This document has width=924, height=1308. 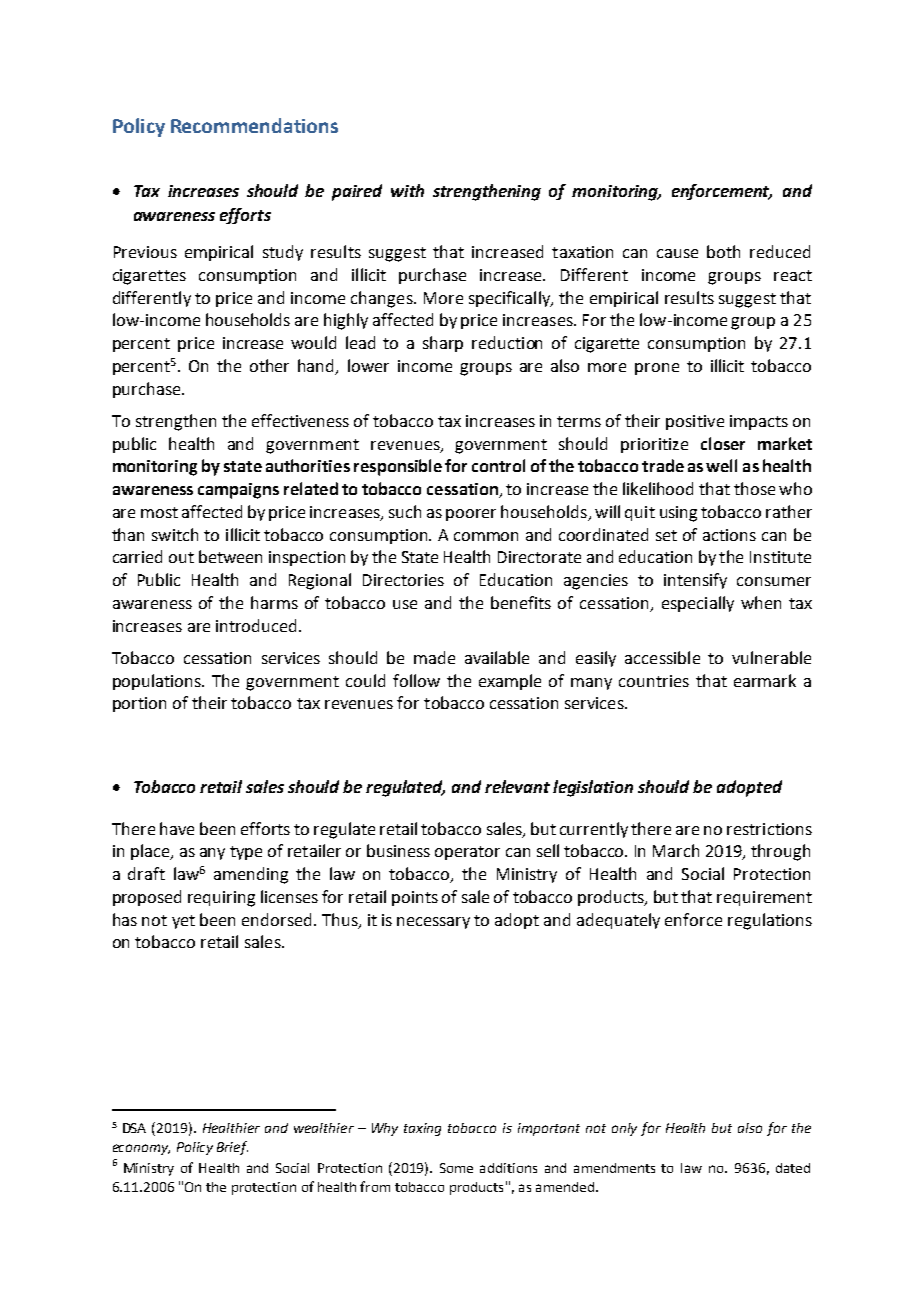 What do you see at coordinates (254, 125) in the document?
I see `Recommendations` at bounding box center [254, 125].
